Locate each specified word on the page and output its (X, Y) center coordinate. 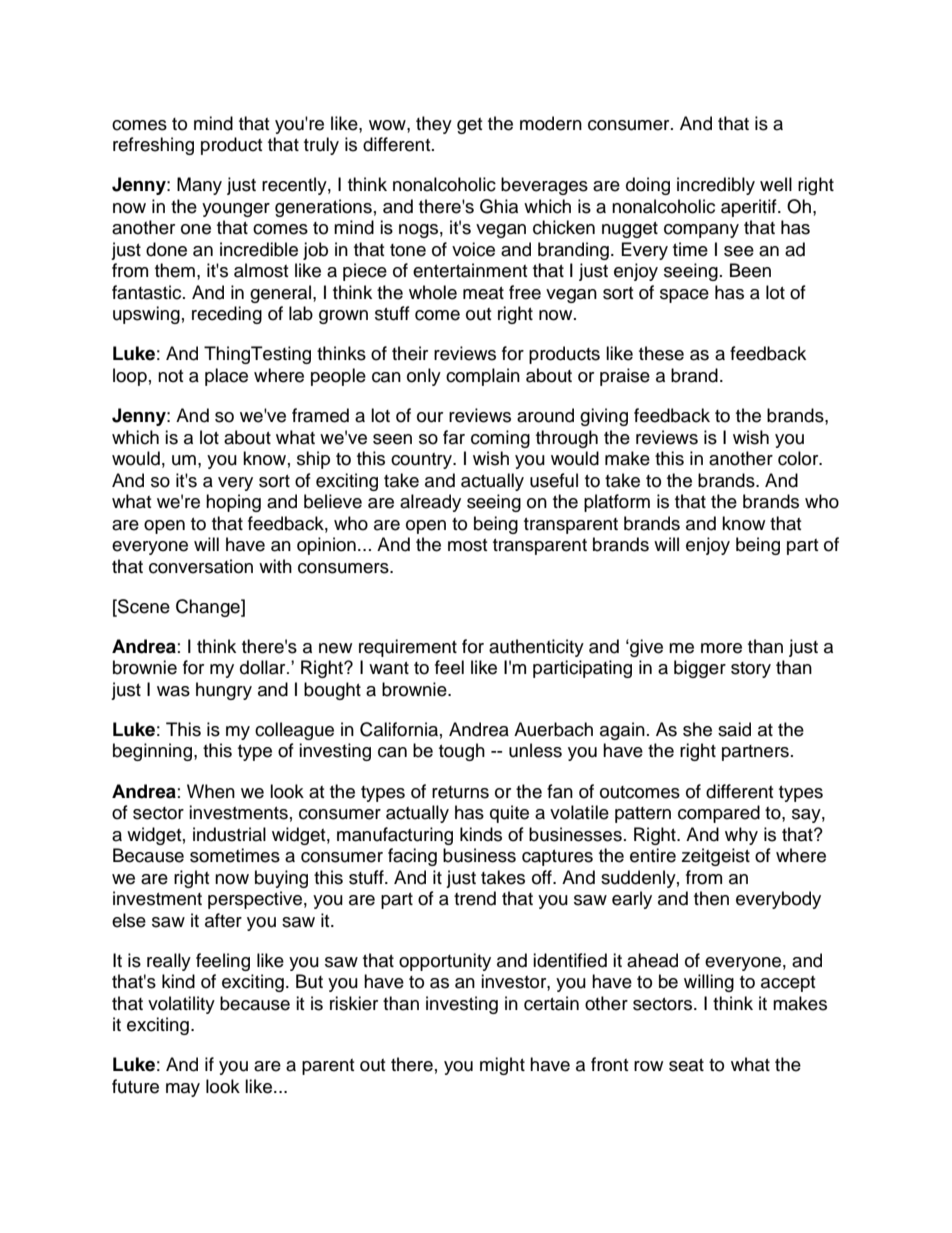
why (741, 836)
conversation (201, 566)
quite (509, 814)
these (661, 353)
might (502, 1066)
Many (199, 186)
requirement (408, 648)
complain (483, 377)
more (721, 648)
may (183, 1090)
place (226, 377)
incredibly (716, 186)
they (434, 125)
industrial (229, 834)
